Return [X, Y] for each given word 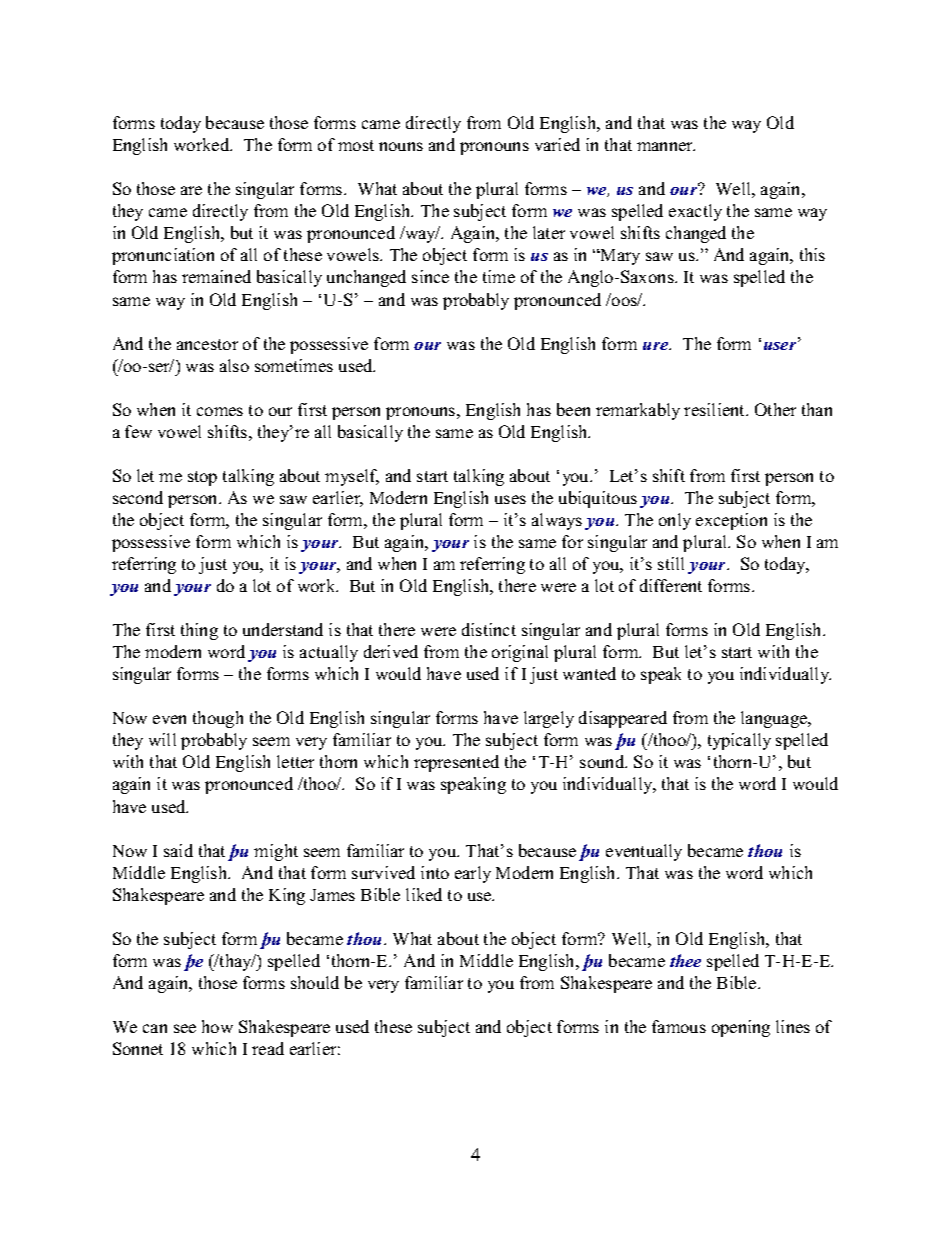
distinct [489, 629]
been [573, 409]
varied [557, 144]
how [217, 1026]
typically [739, 741]
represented [456, 763]
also [234, 365]
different [671, 585]
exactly [695, 212]
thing [199, 631]
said [178, 850]
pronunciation [163, 256]
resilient [716, 409]
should [315, 982]
